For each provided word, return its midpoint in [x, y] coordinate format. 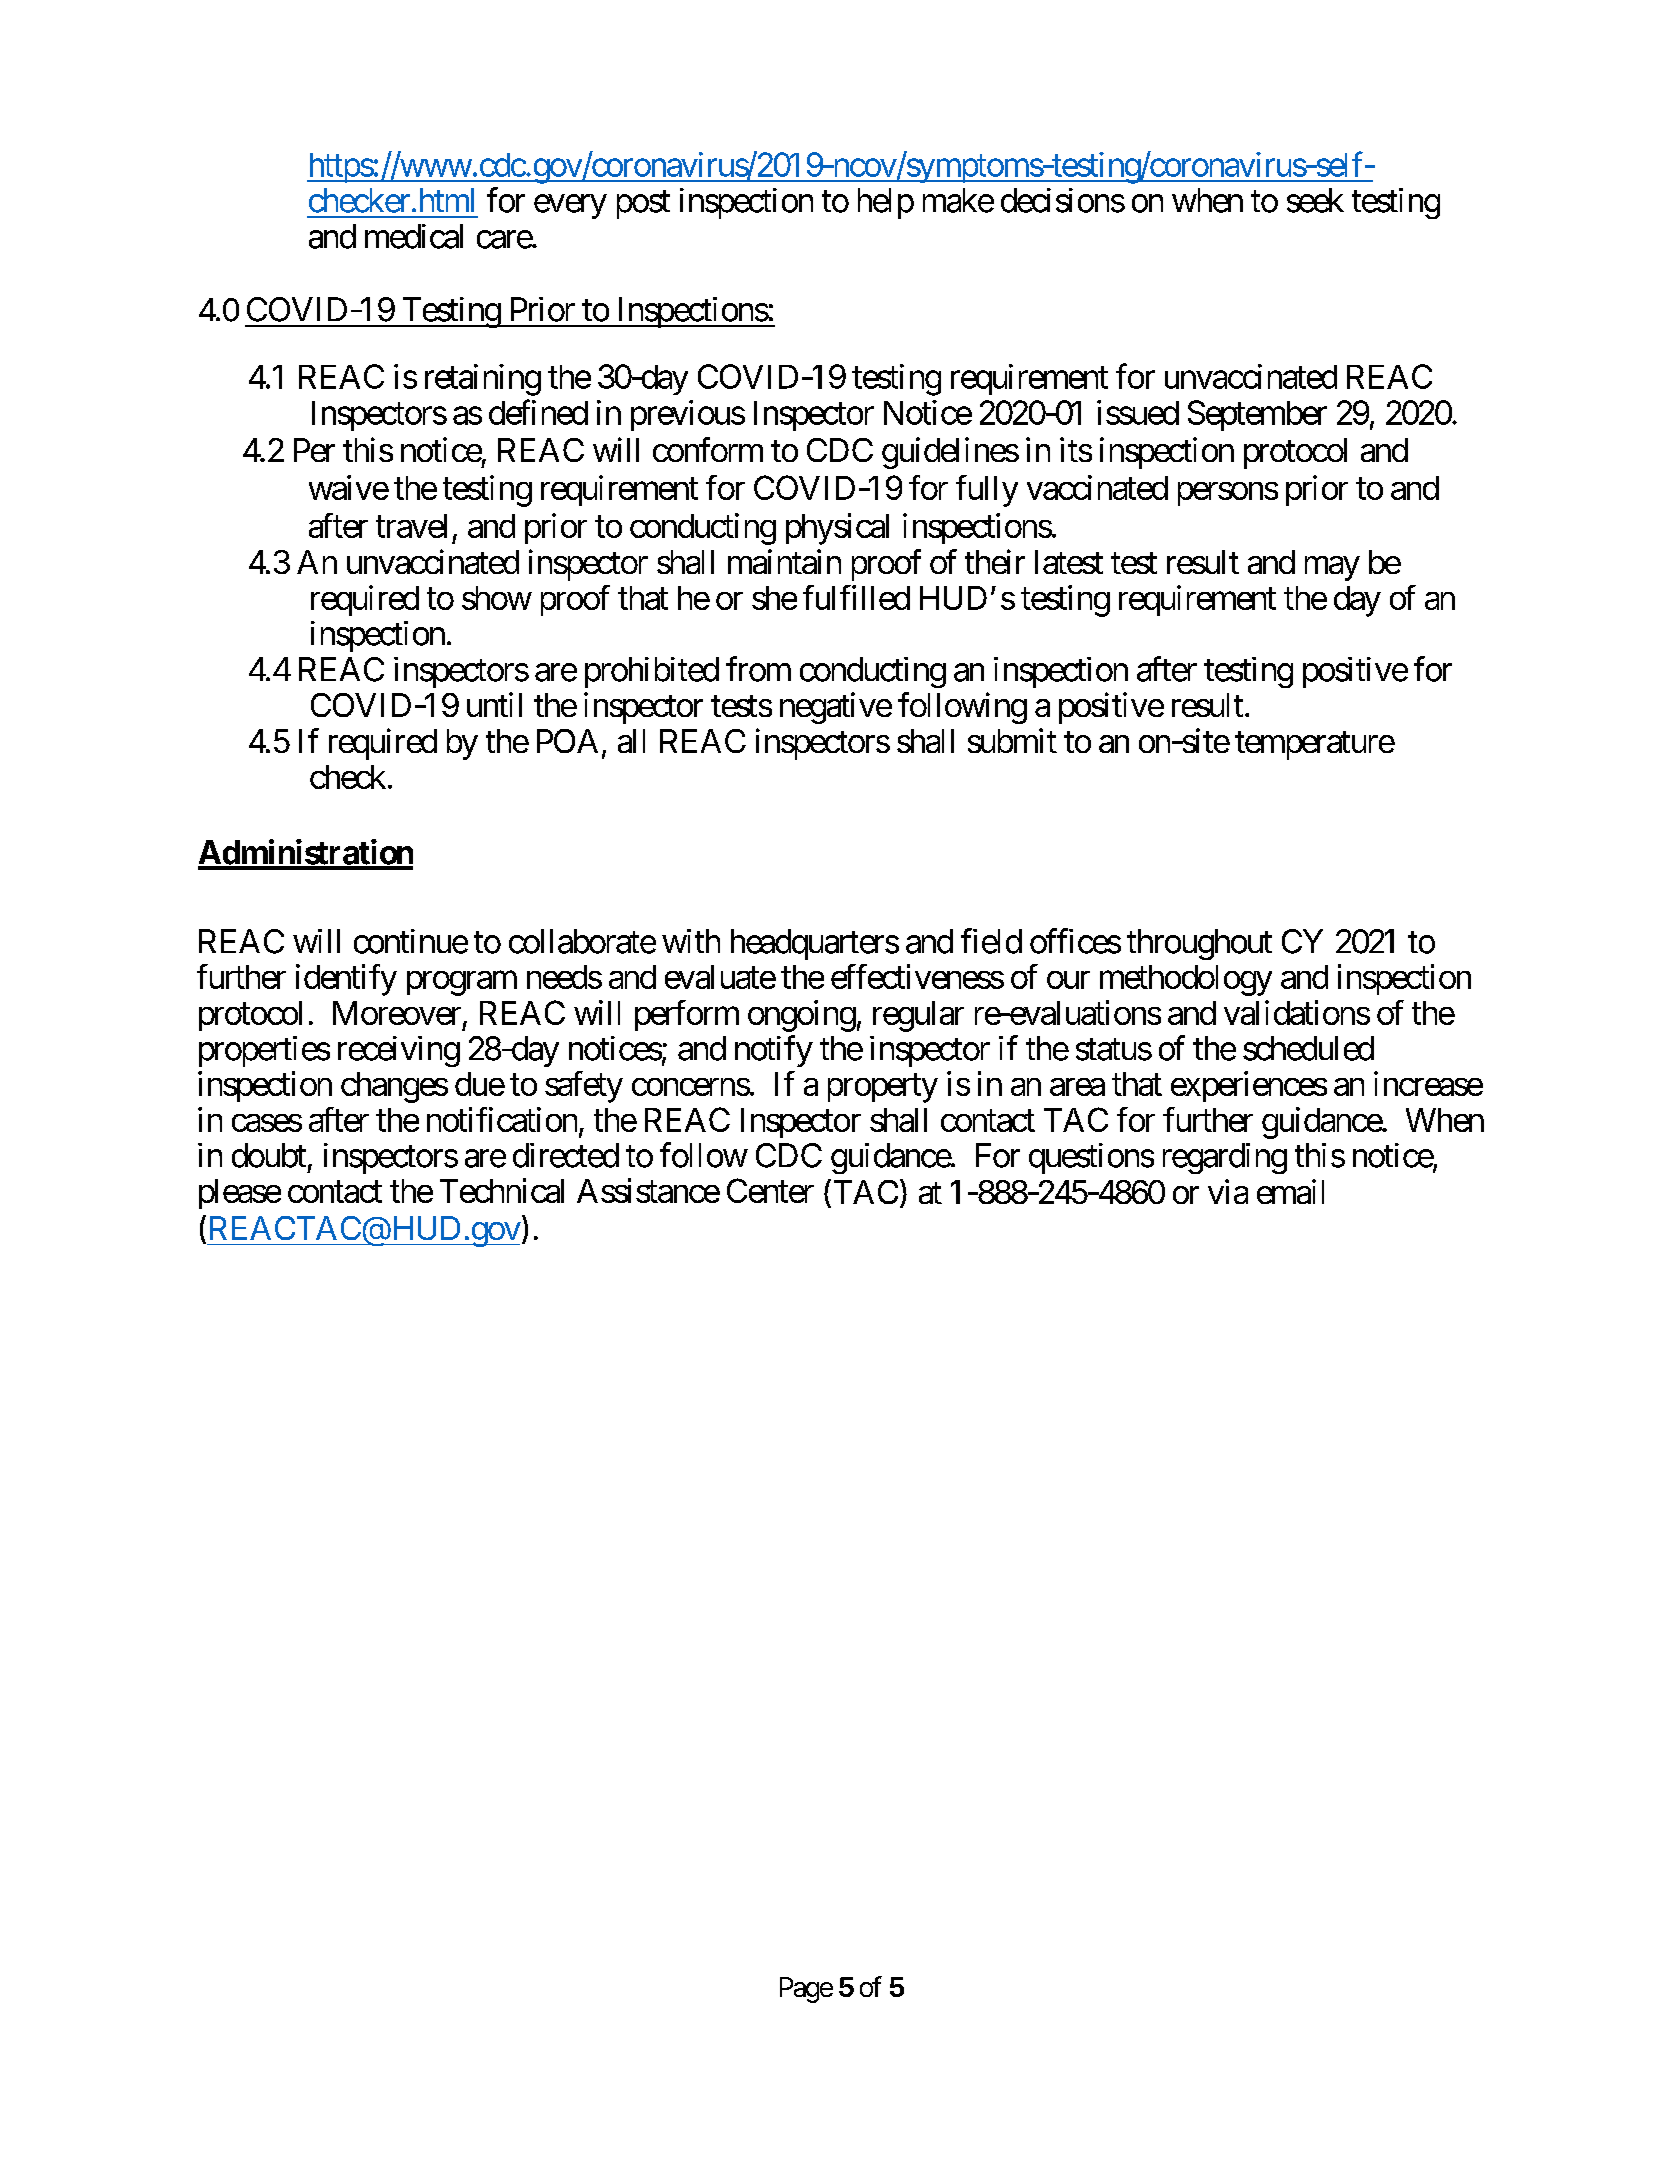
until [494, 704]
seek [1315, 200]
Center [770, 1190]
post [643, 205]
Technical [502, 1190]
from [758, 669]
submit [1012, 740]
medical [414, 236]
